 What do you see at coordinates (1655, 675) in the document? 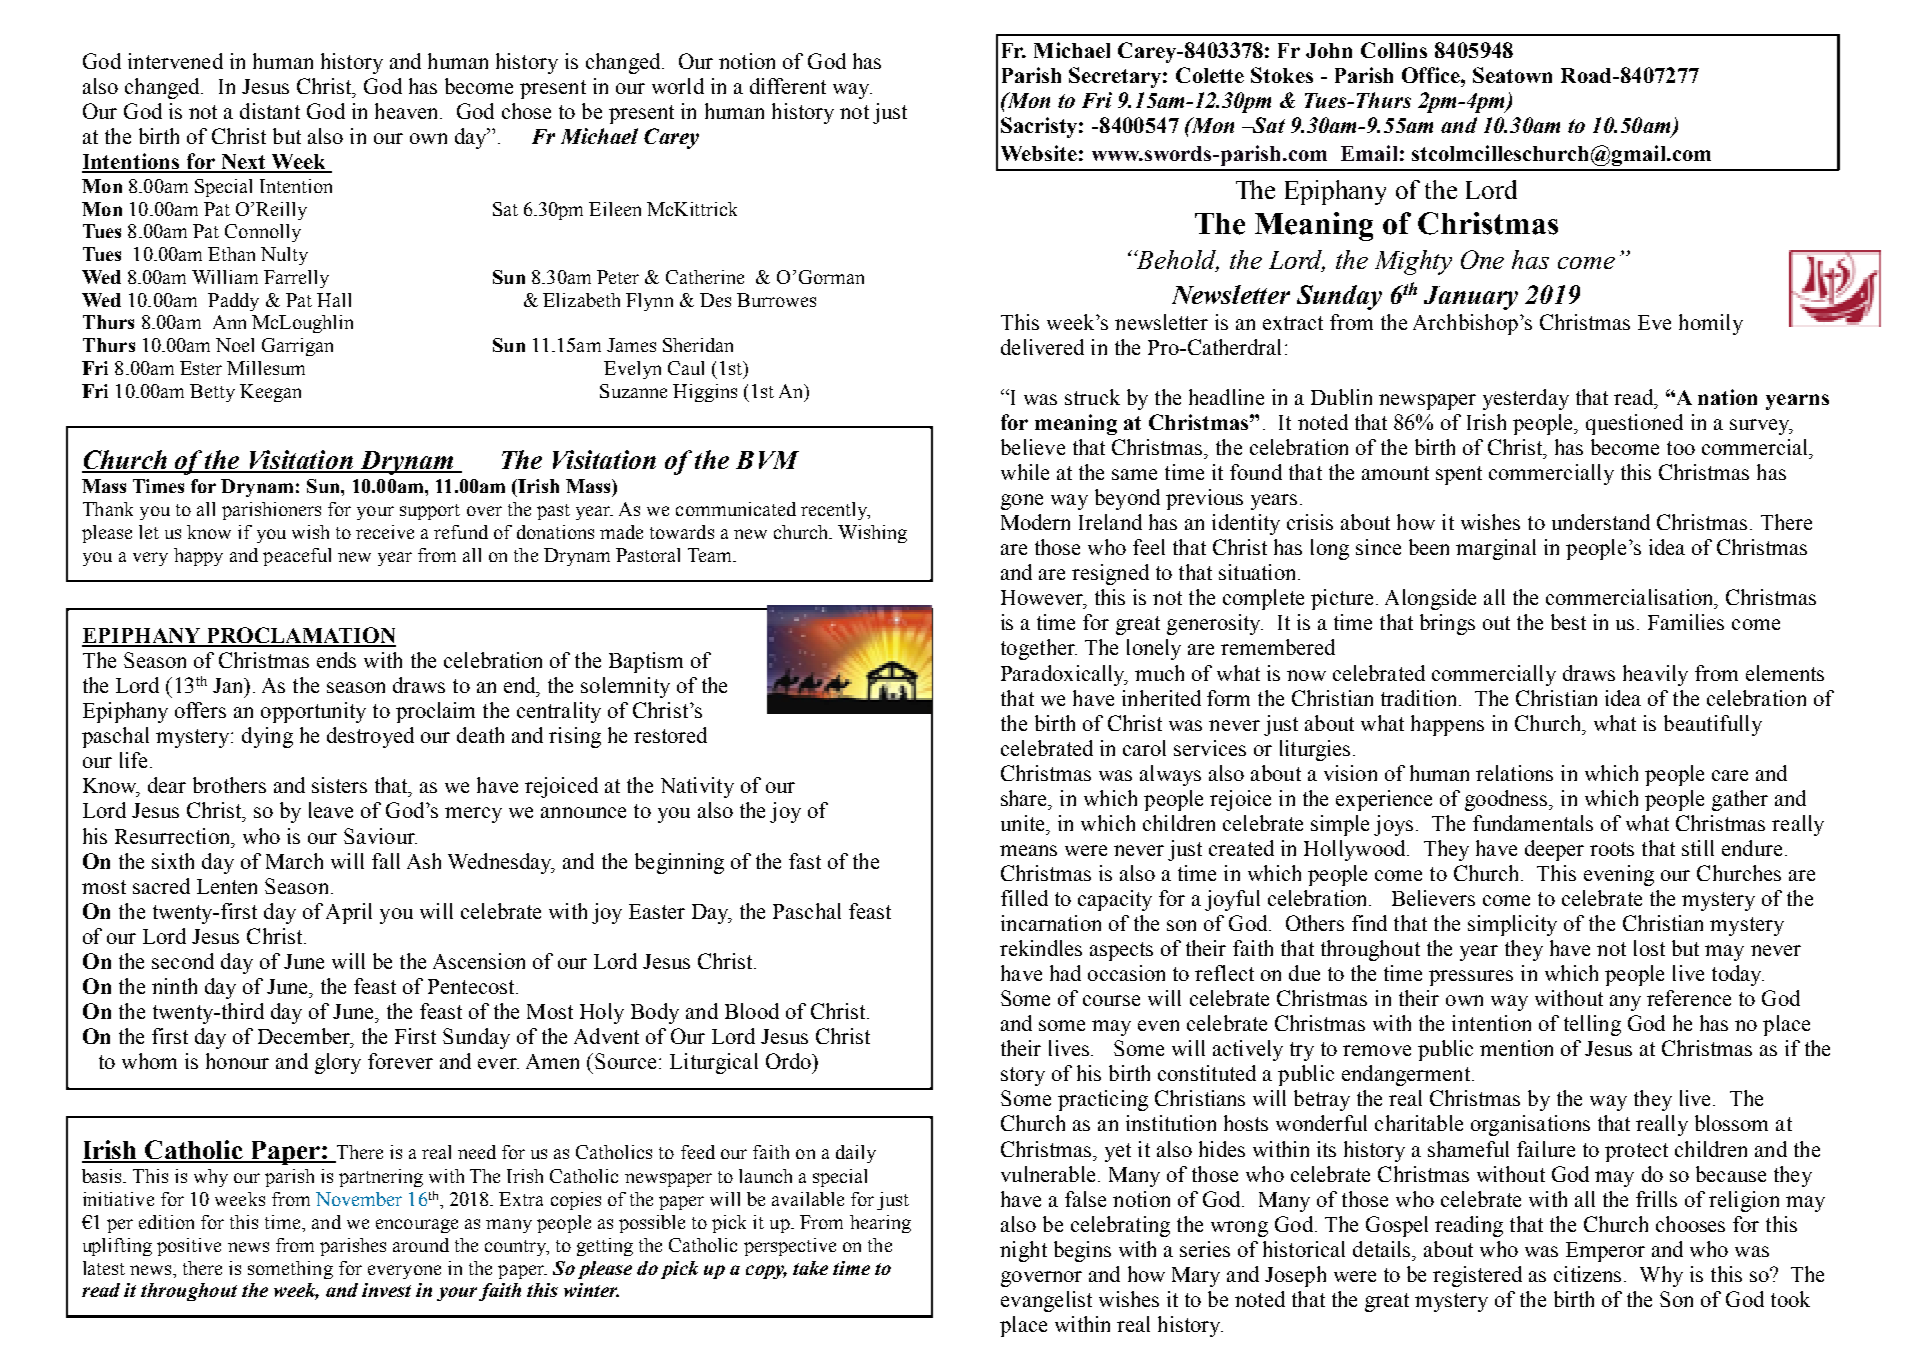
I see `heavily` at bounding box center [1655, 675].
